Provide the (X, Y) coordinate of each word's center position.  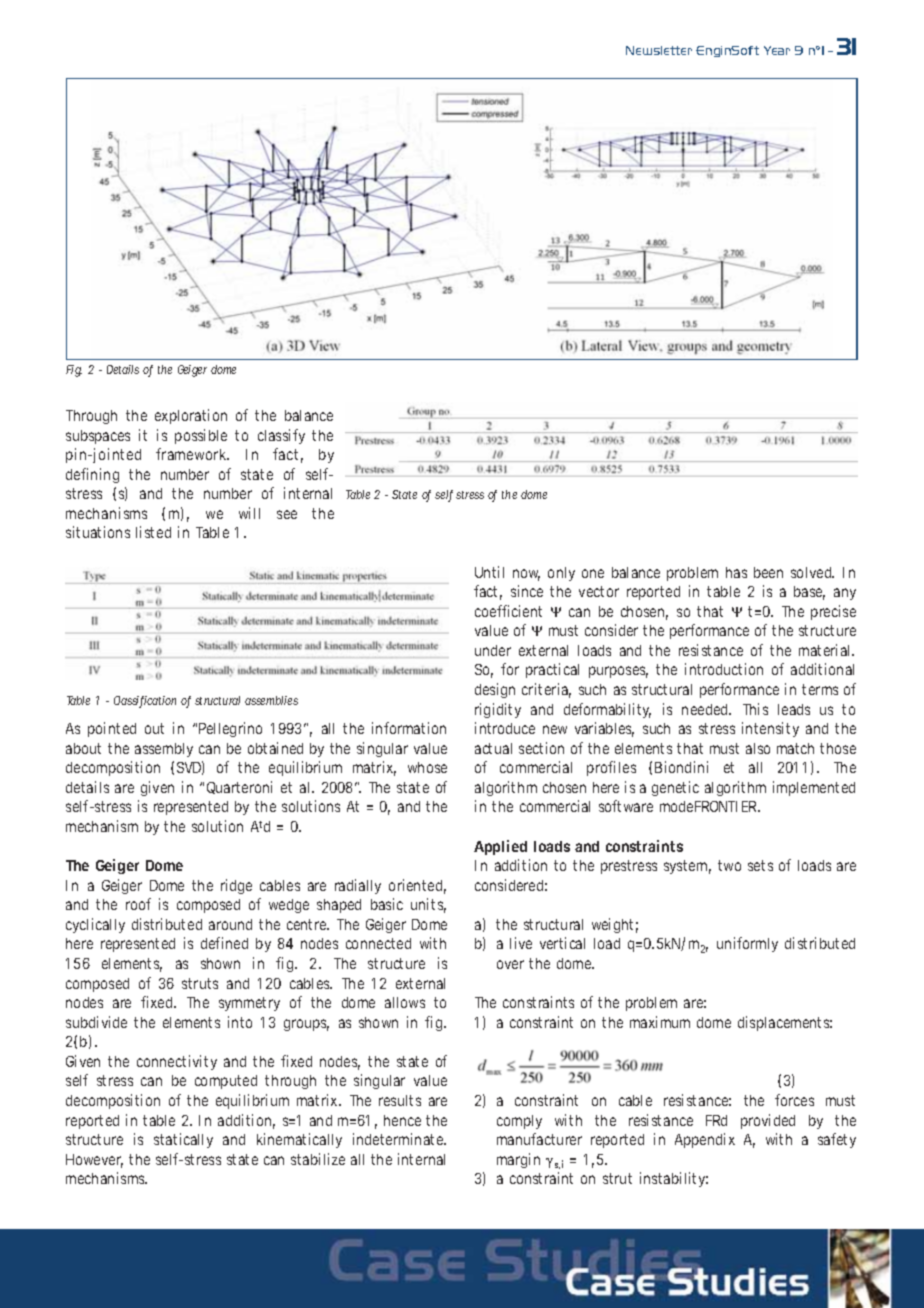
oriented (417, 886)
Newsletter (659, 50)
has (736, 572)
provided (768, 1121)
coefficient (508, 611)
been (768, 572)
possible (201, 436)
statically (183, 1140)
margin (518, 1160)
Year (777, 50)
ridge (236, 886)
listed (153, 532)
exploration (191, 416)
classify (281, 436)
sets (760, 865)
